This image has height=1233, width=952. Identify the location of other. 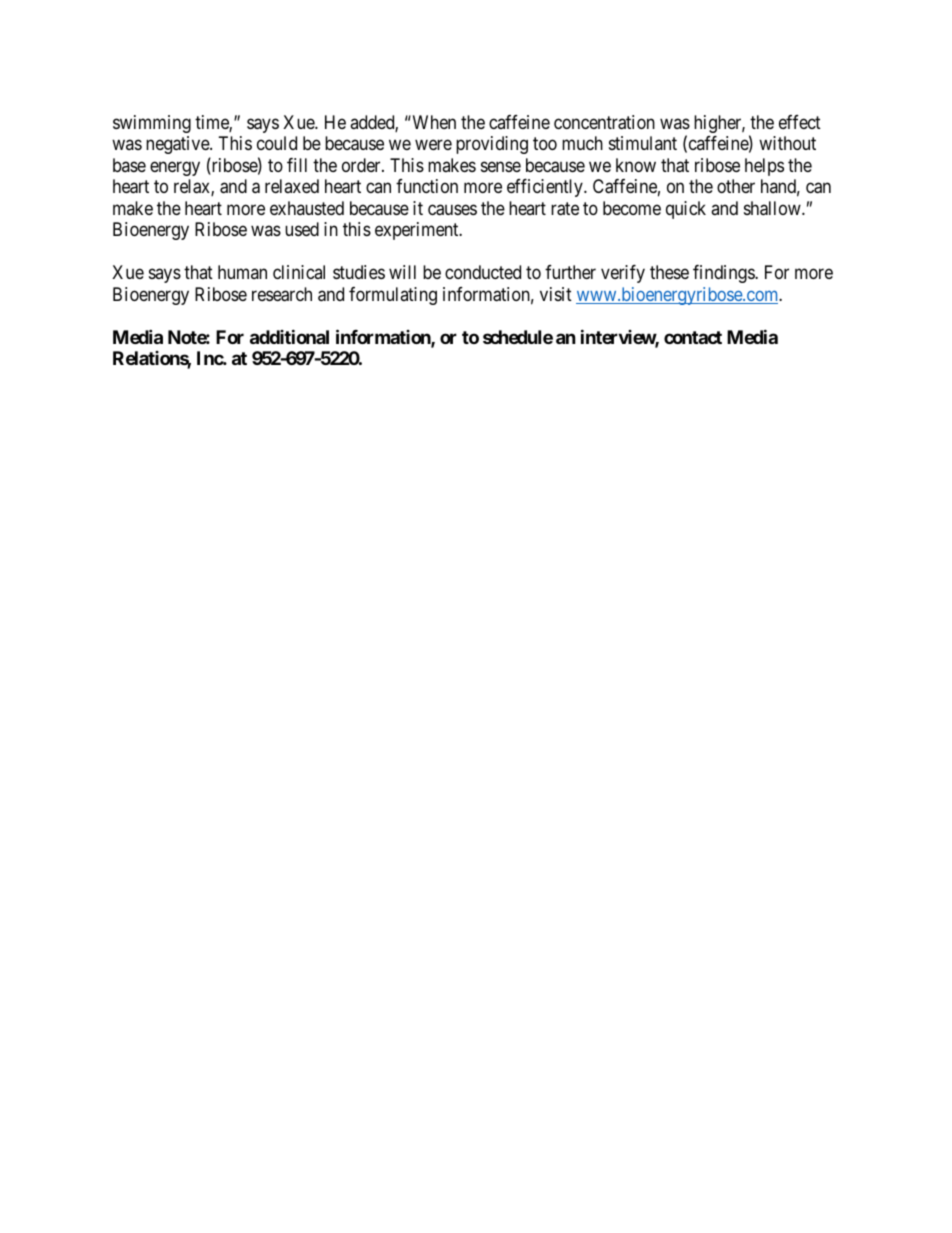
(736, 186).
